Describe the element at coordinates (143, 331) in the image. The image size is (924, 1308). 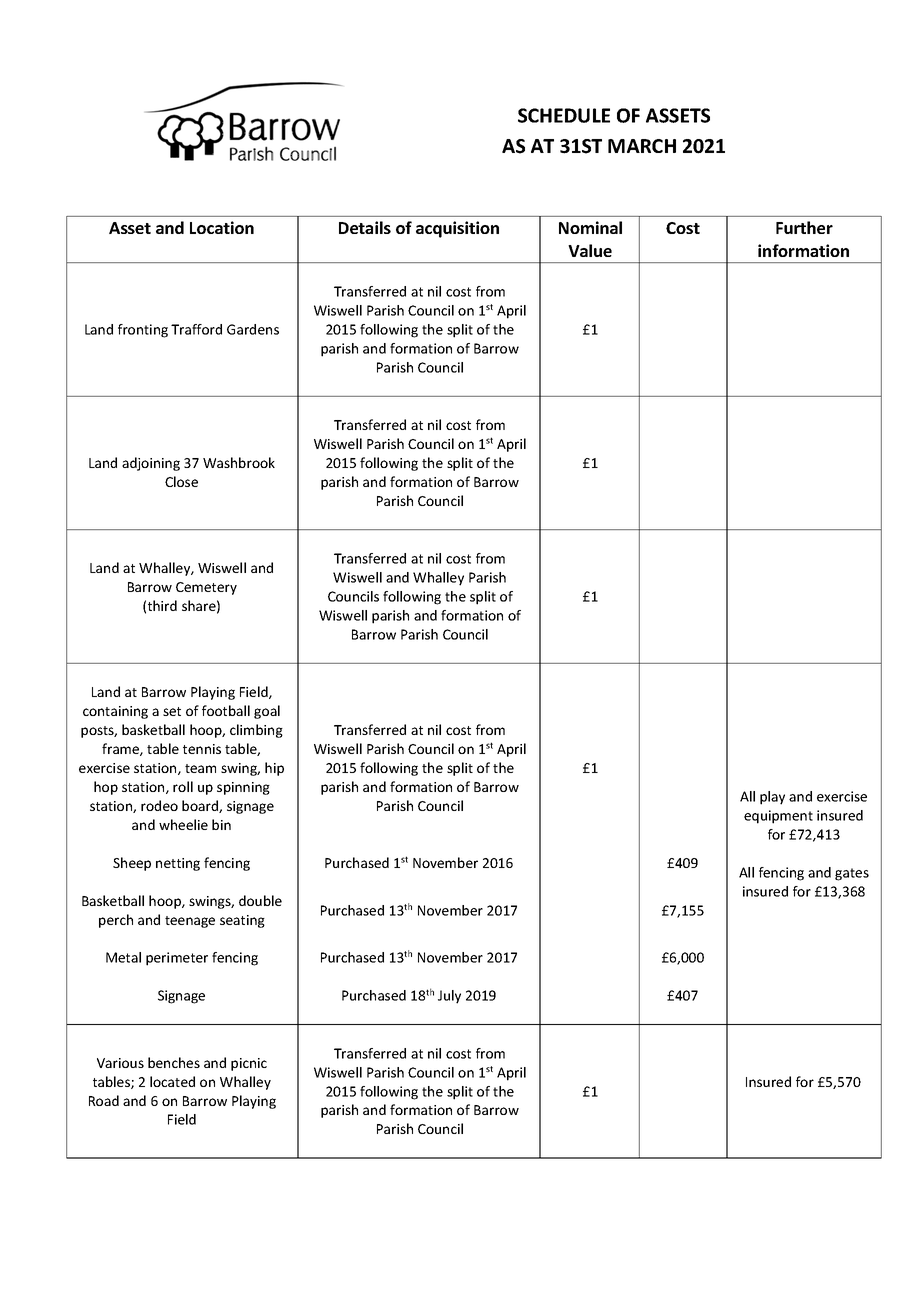
I see `fronting` at that location.
